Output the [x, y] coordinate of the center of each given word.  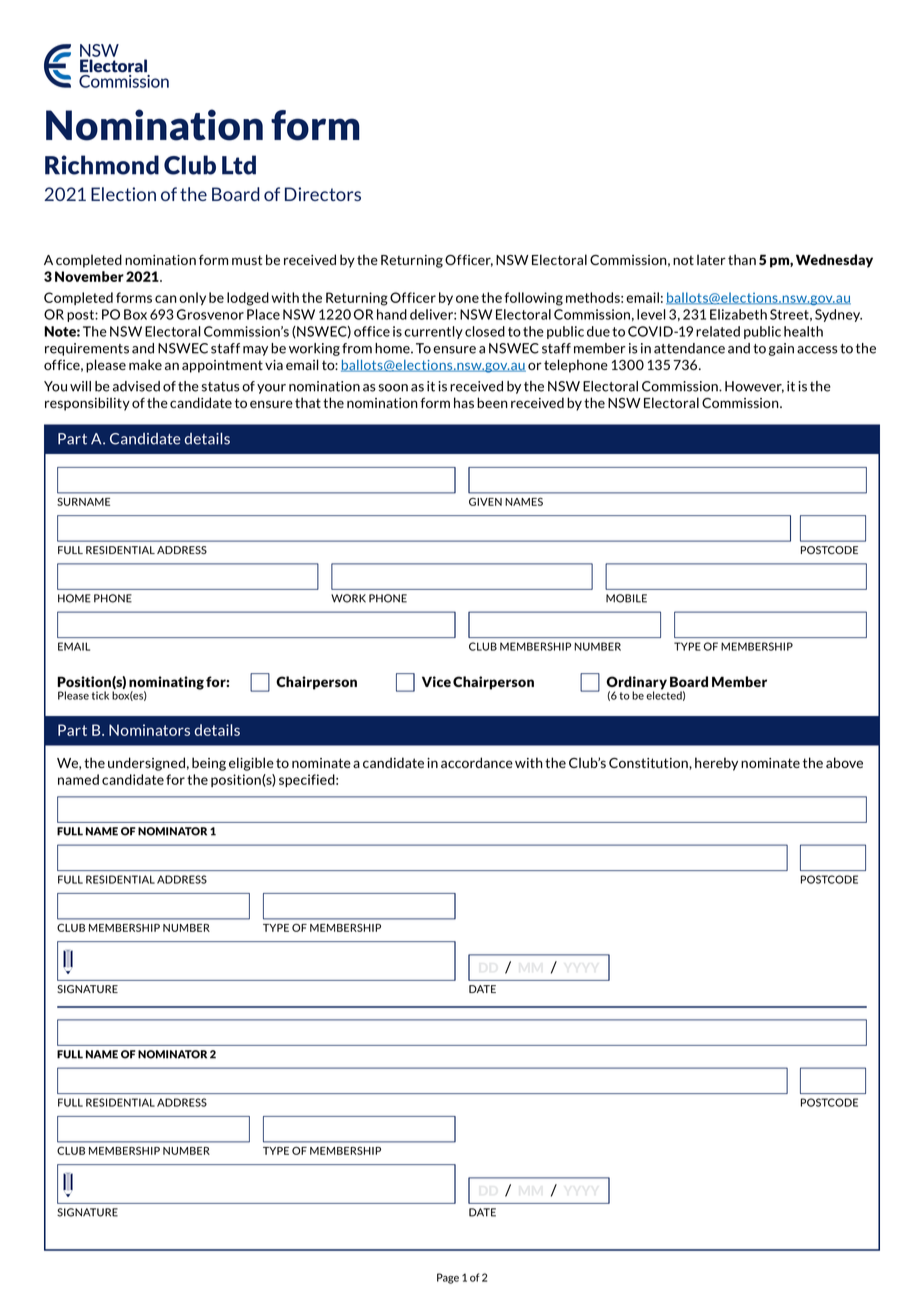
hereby [716, 764]
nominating [166, 684]
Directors [323, 194]
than [742, 259]
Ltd [239, 165]
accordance [477, 762]
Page [448, 1278]
